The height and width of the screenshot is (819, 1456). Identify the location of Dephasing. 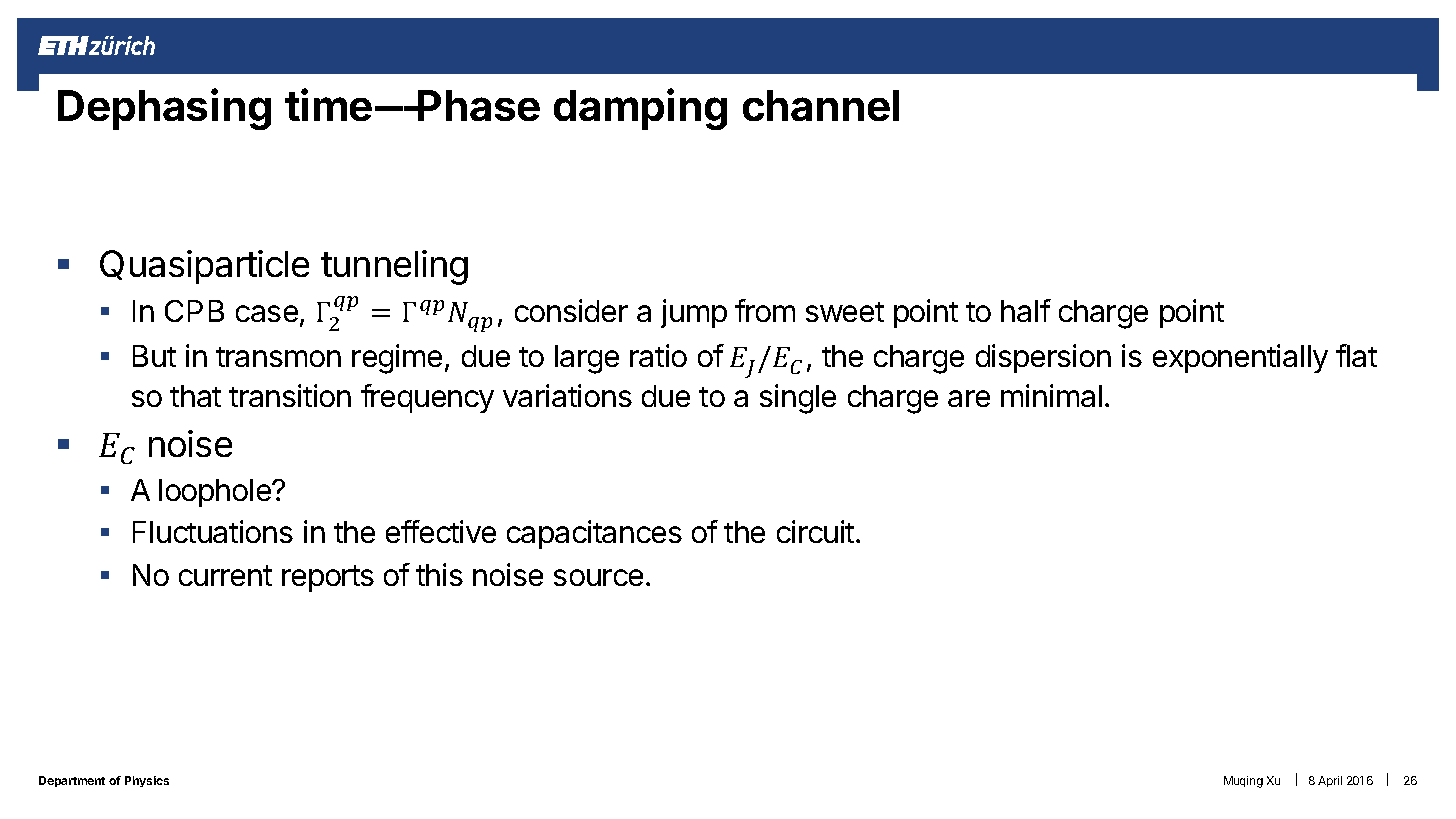
(164, 109).
